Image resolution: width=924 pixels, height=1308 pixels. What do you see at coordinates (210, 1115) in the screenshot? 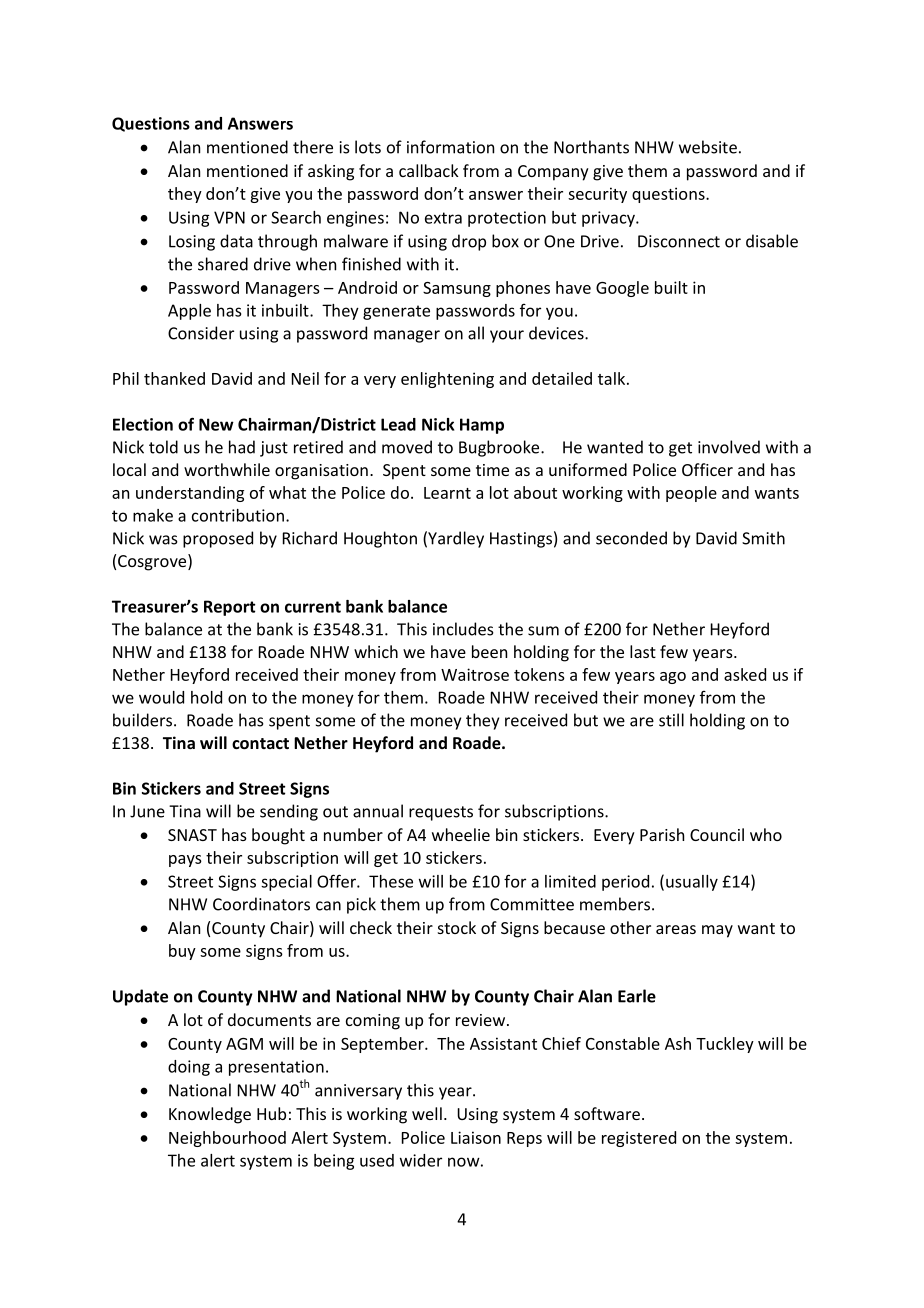
I see `Knowledge` at bounding box center [210, 1115].
